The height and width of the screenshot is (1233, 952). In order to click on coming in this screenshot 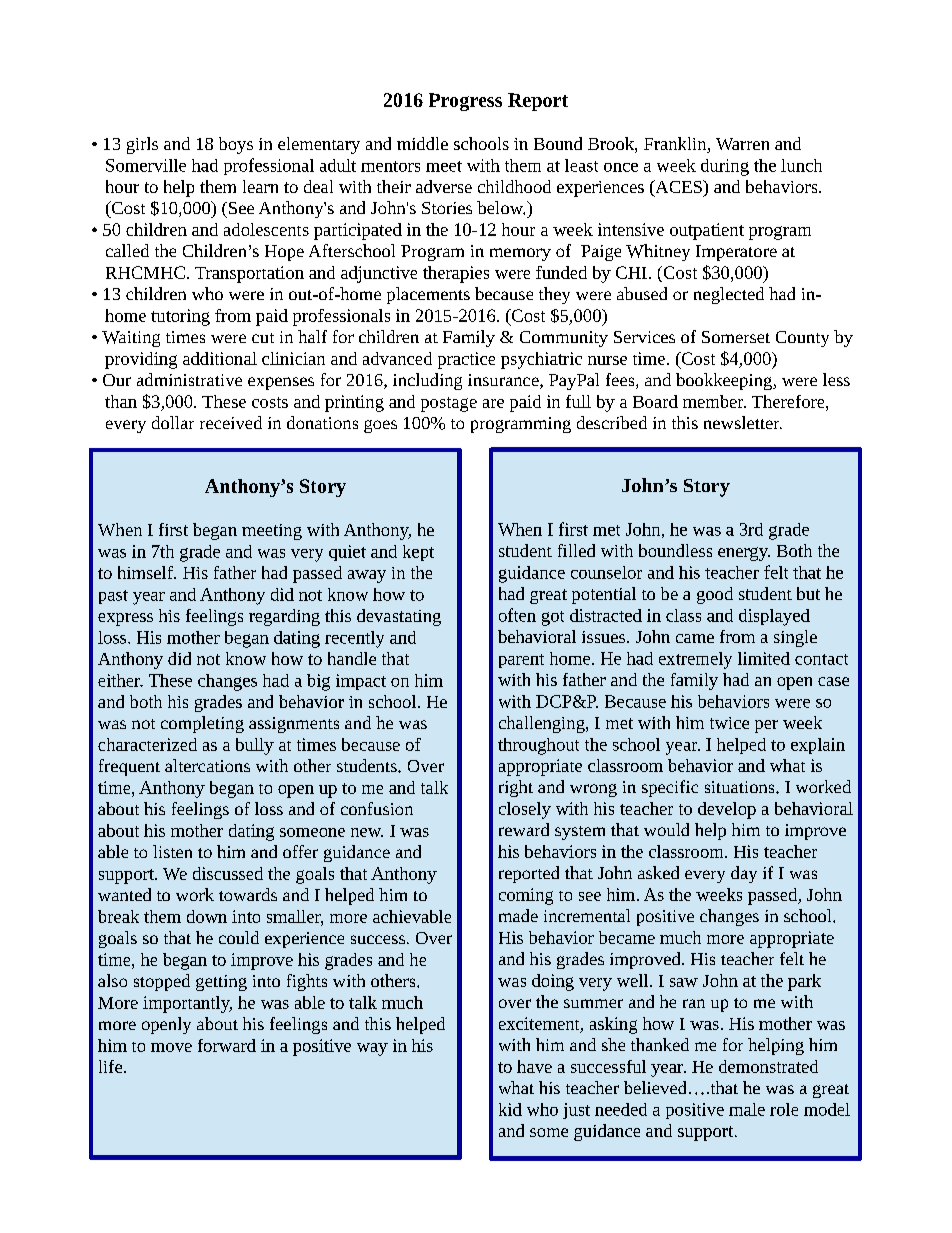, I will do `click(526, 896)`.
